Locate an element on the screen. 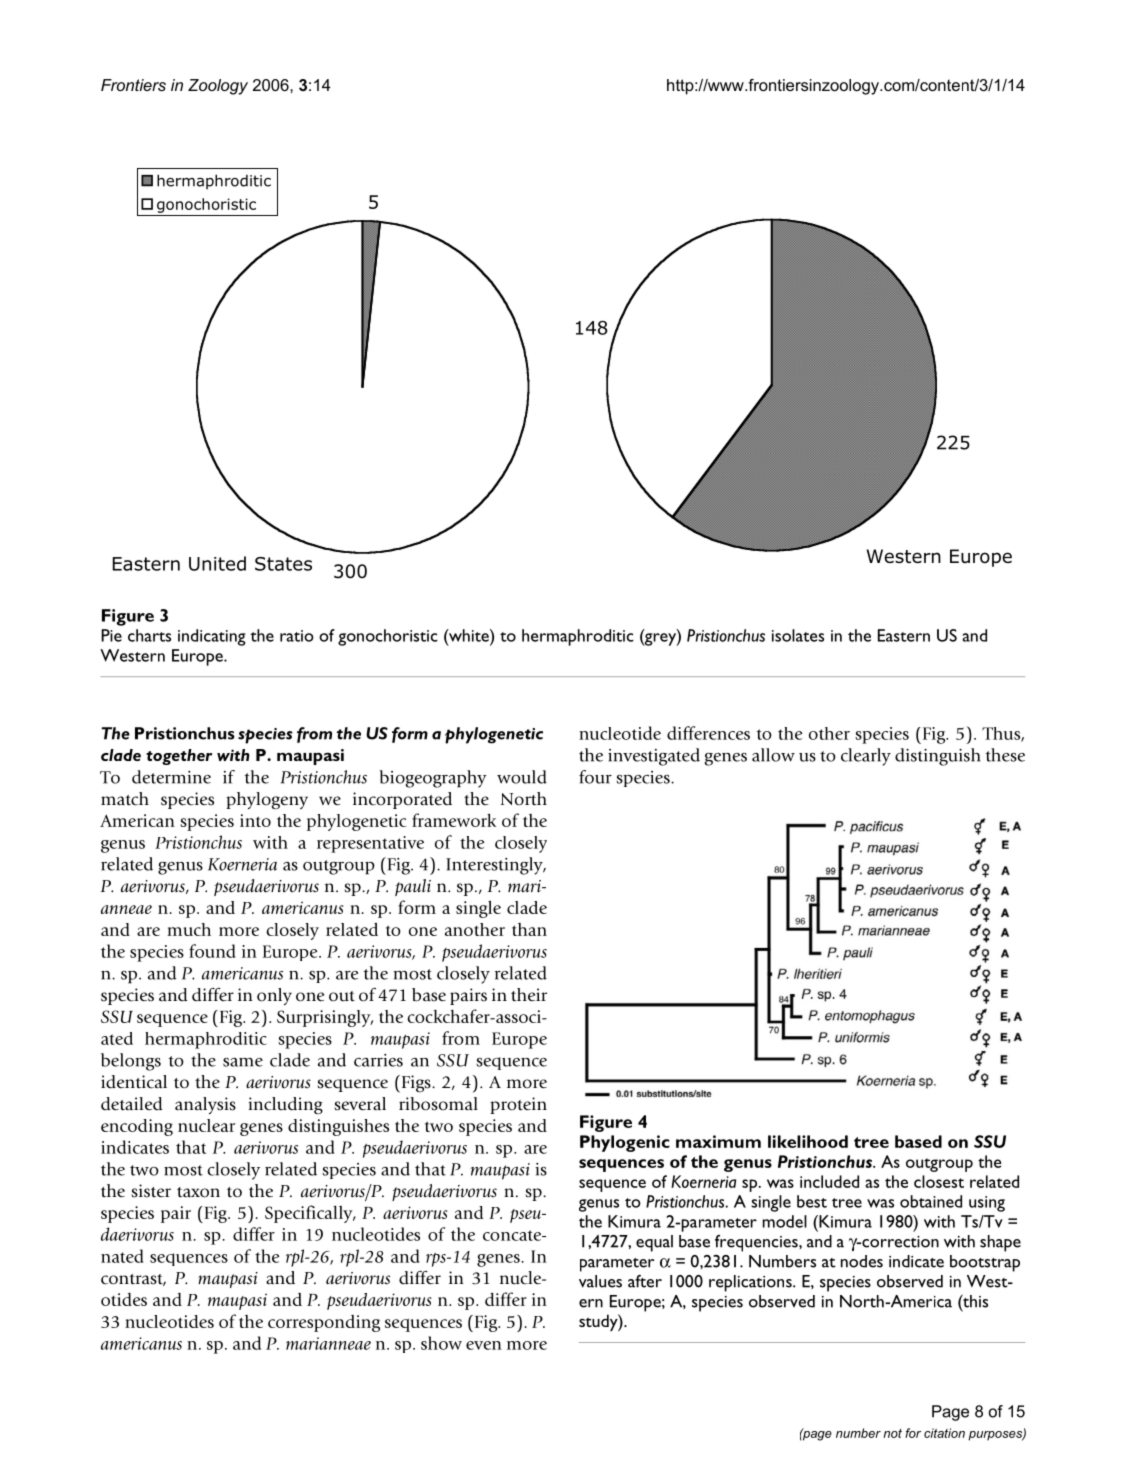 This screenshot has height=1468, width=1131. United is located at coordinates (217, 563).
